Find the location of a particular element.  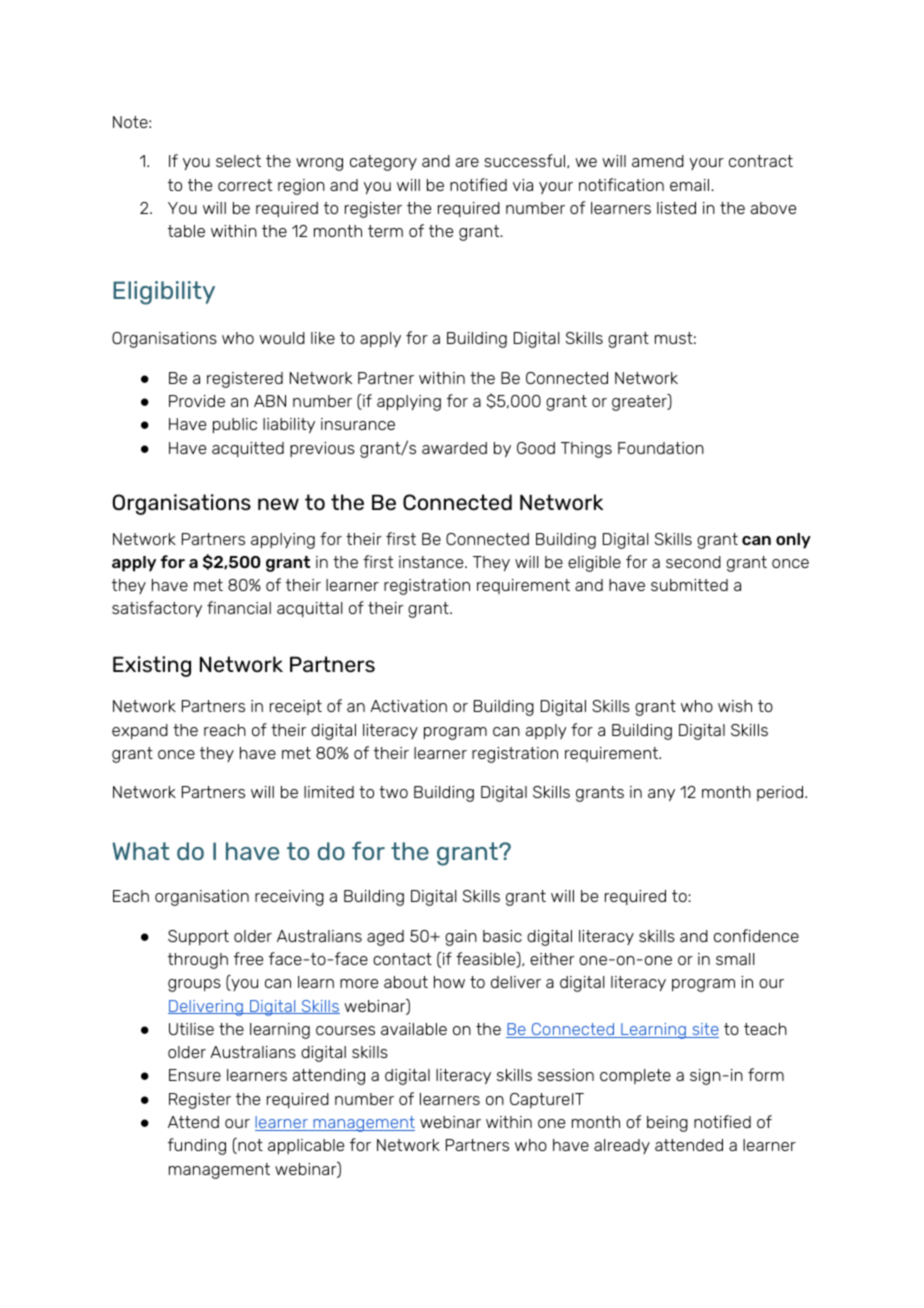

funding is located at coordinates (197, 1146).
